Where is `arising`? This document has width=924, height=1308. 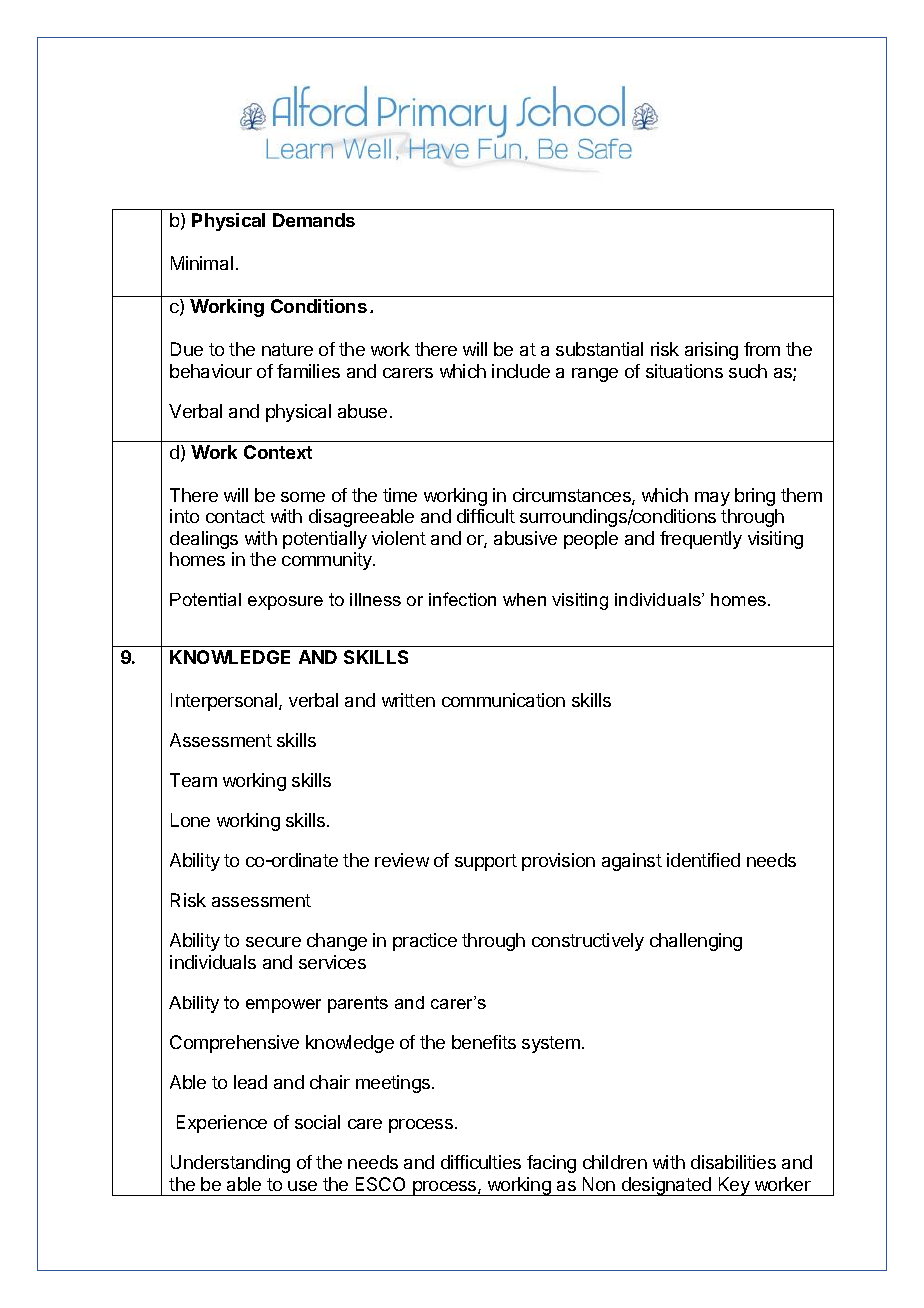 arising is located at coordinates (711, 351).
